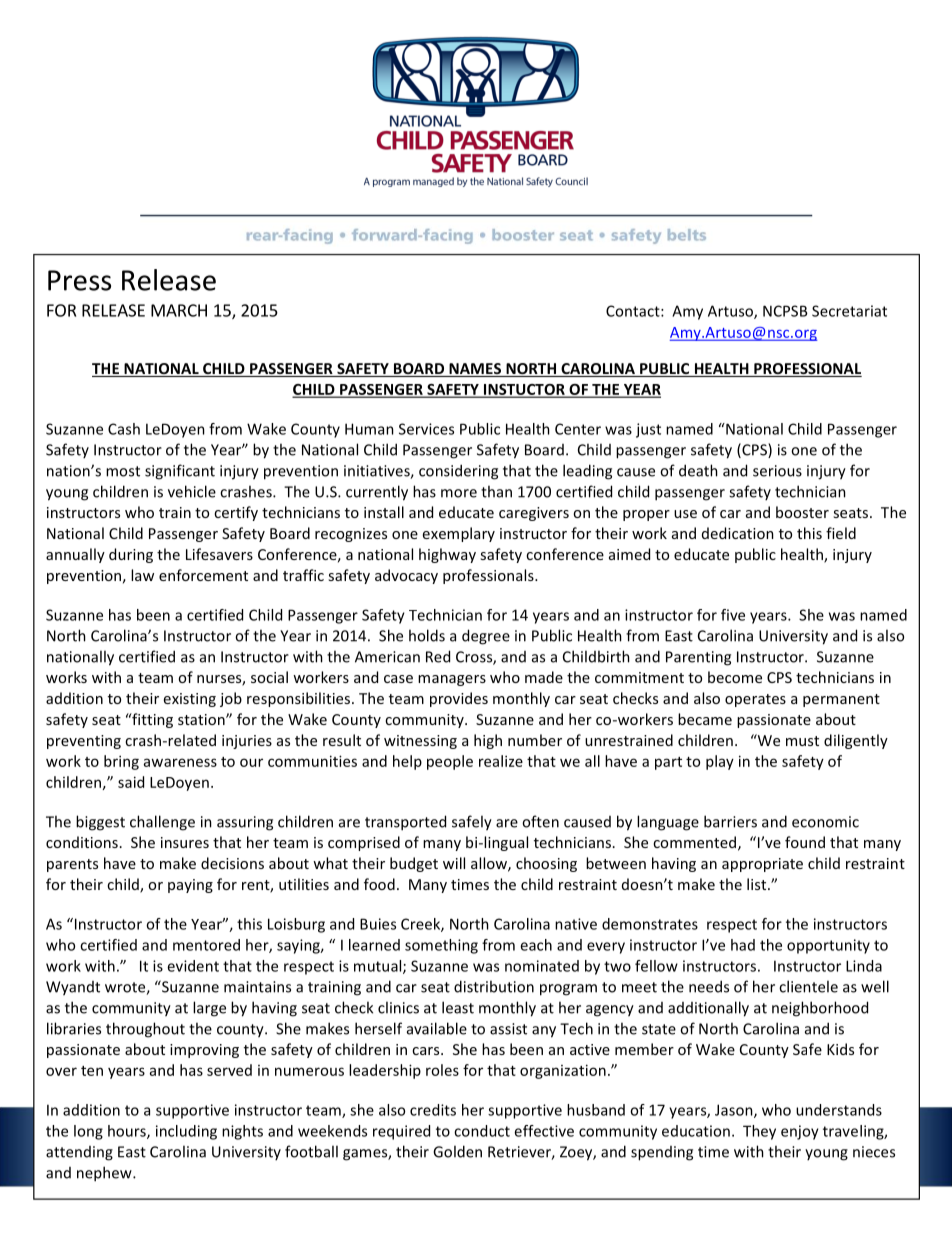 This screenshot has height=1233, width=952. I want to click on MARCH, so click(179, 310).
